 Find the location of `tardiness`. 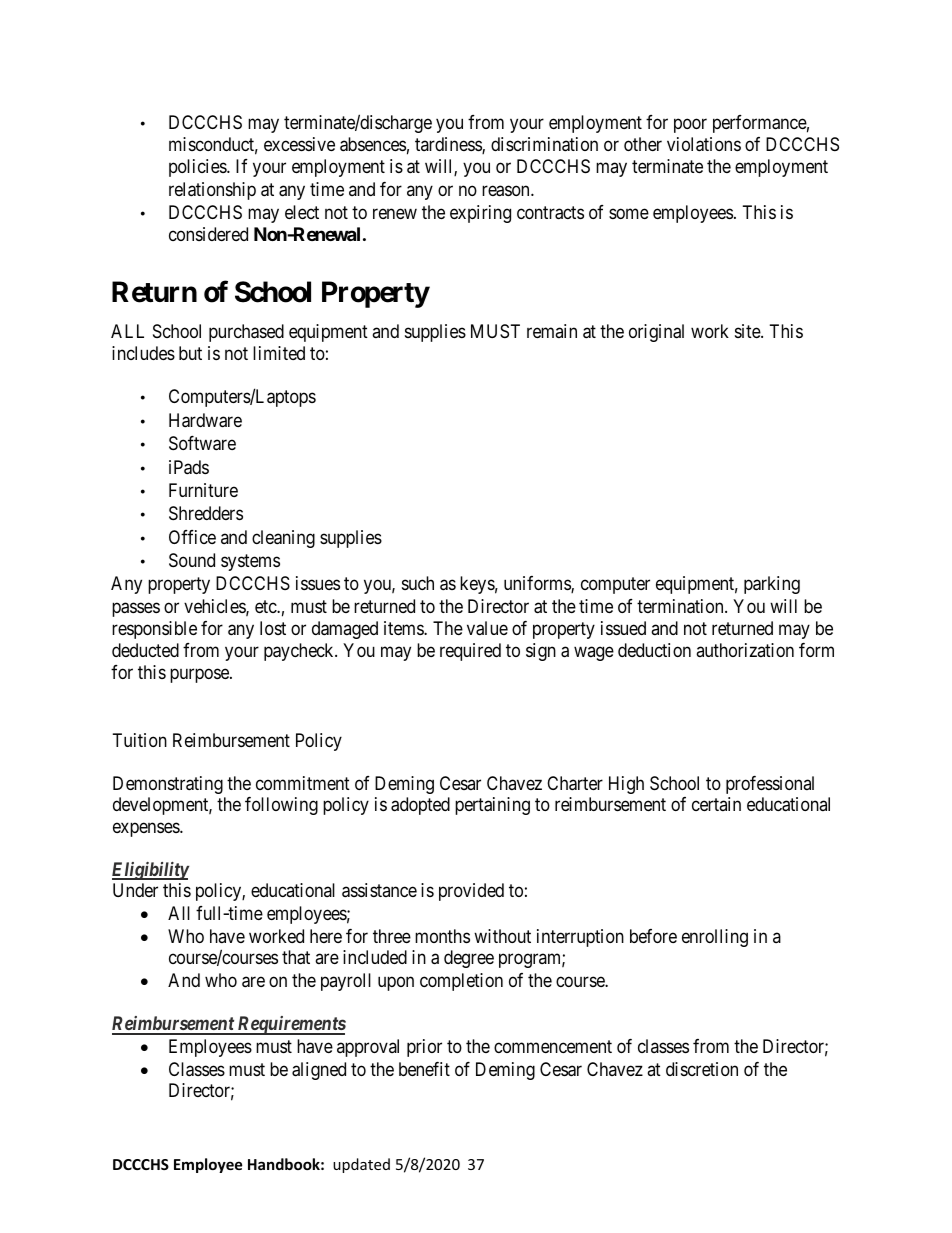

tardiness is located at coordinates (449, 145).
